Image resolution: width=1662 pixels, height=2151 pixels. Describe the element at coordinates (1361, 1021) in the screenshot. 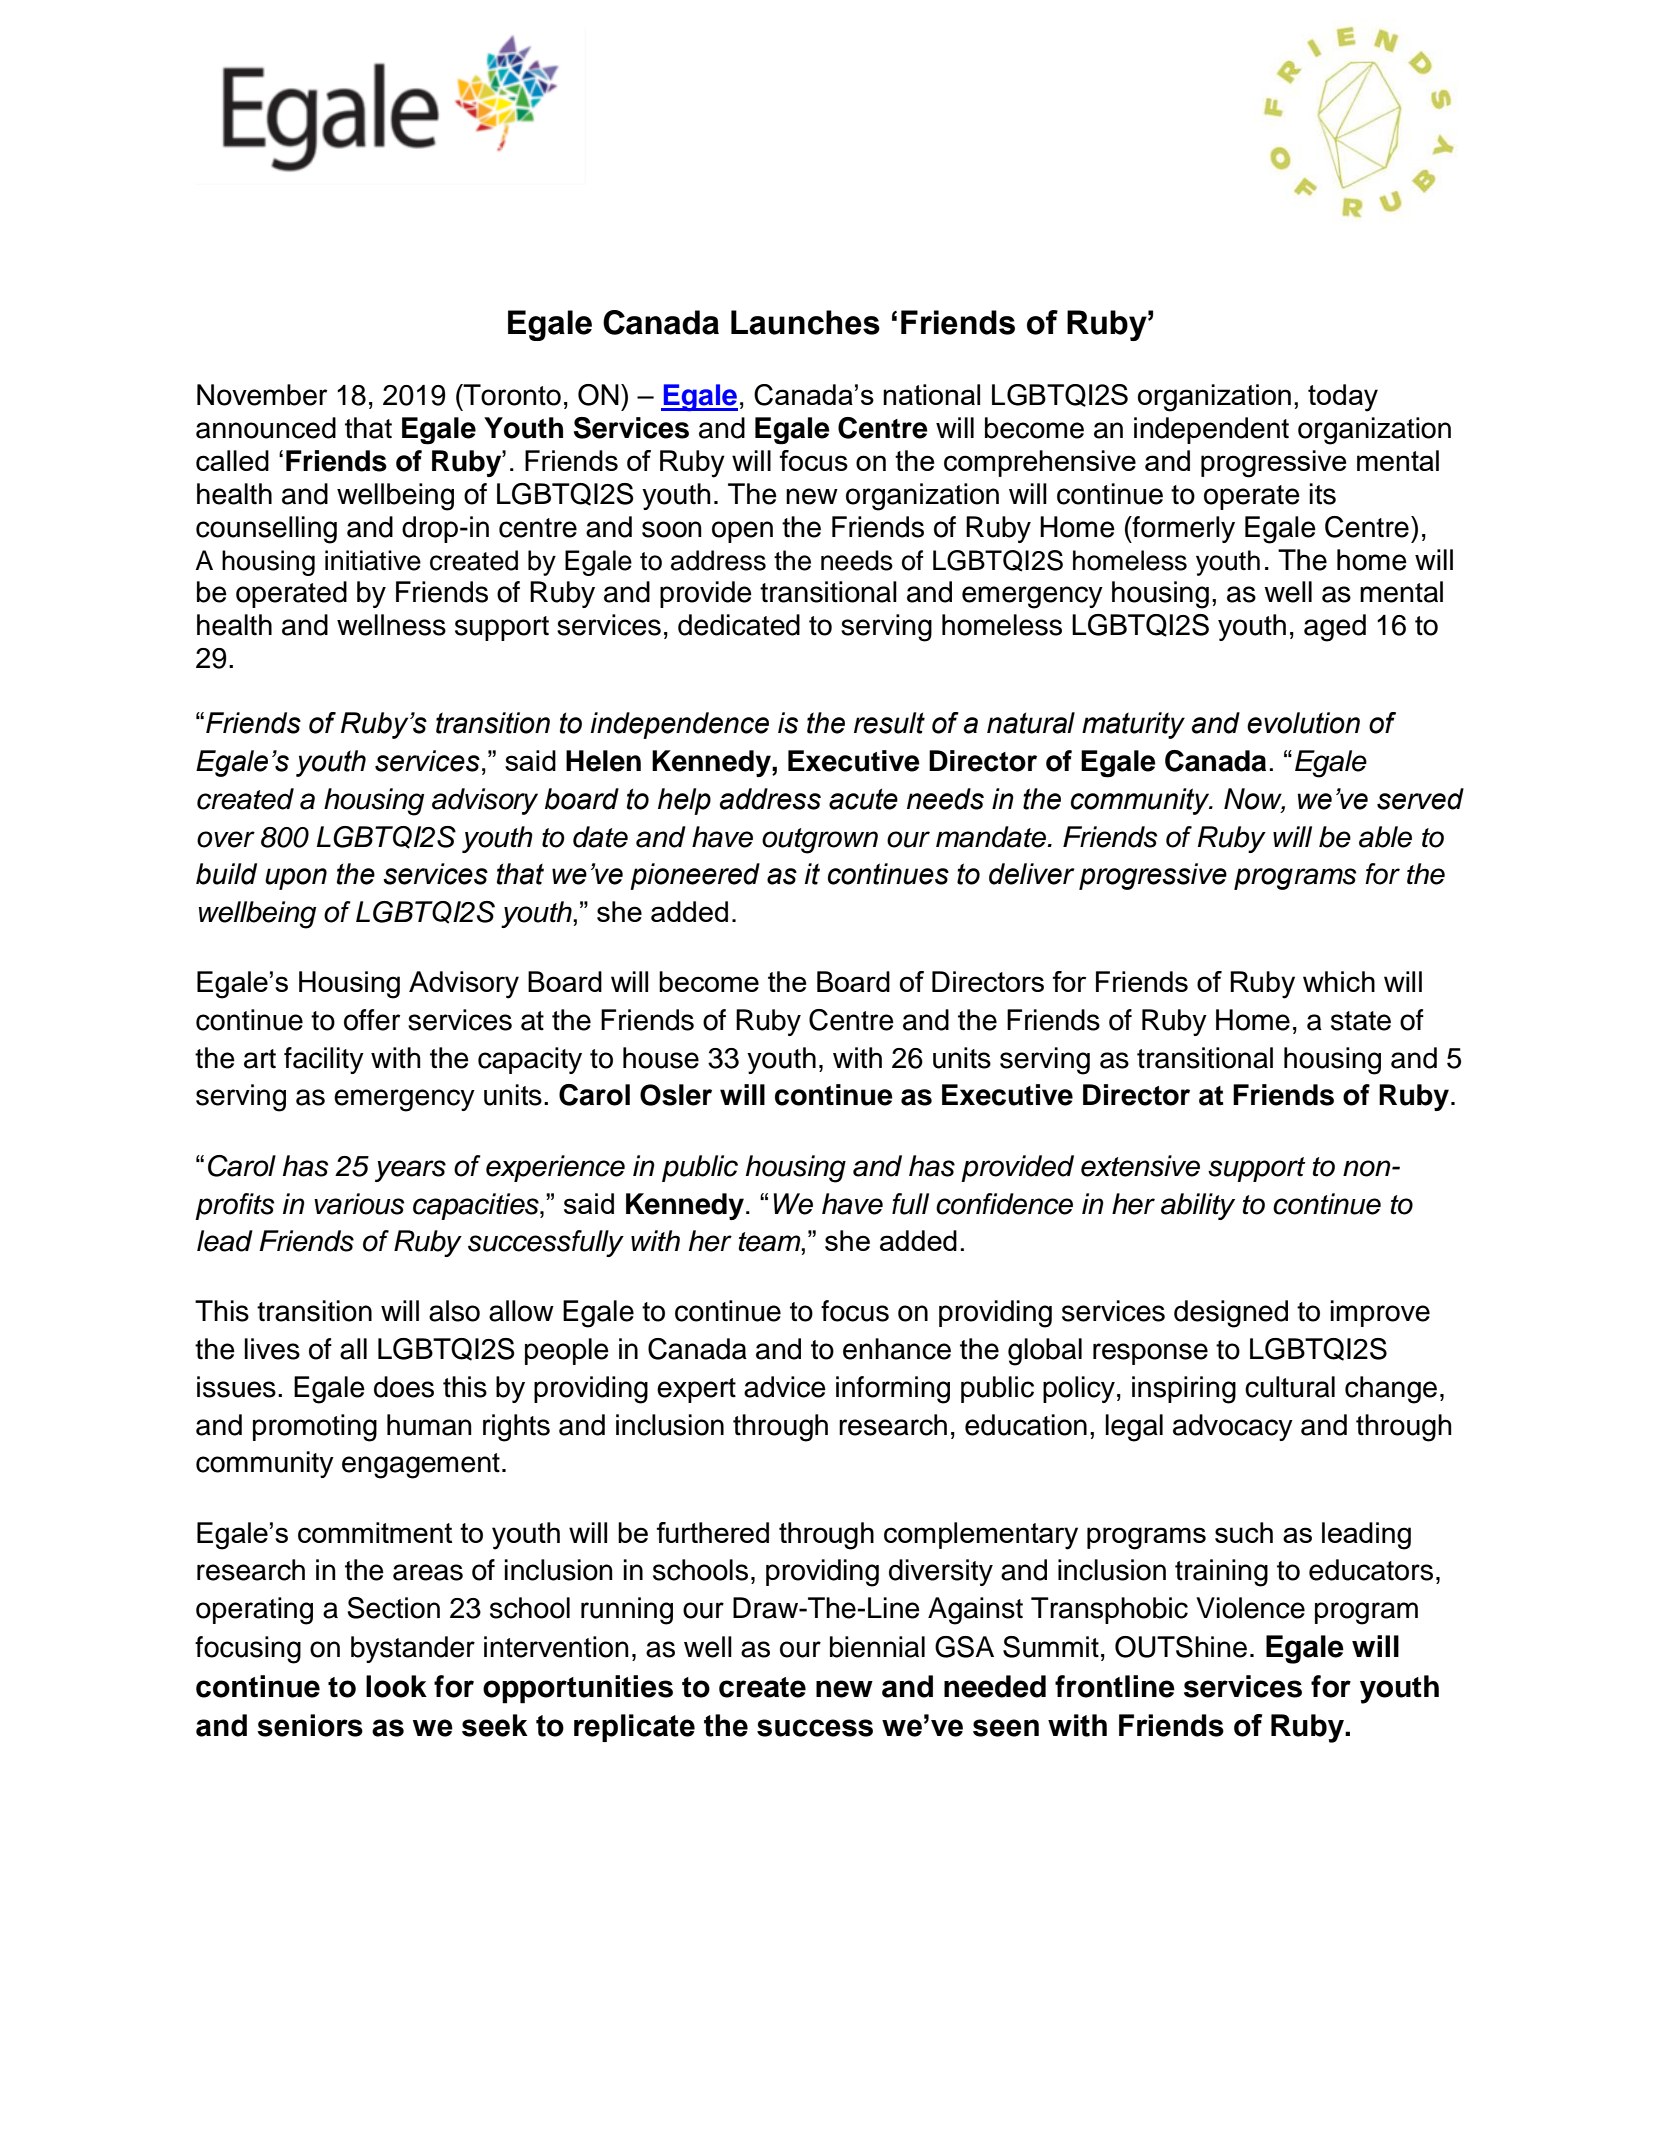

I see `state` at that location.
